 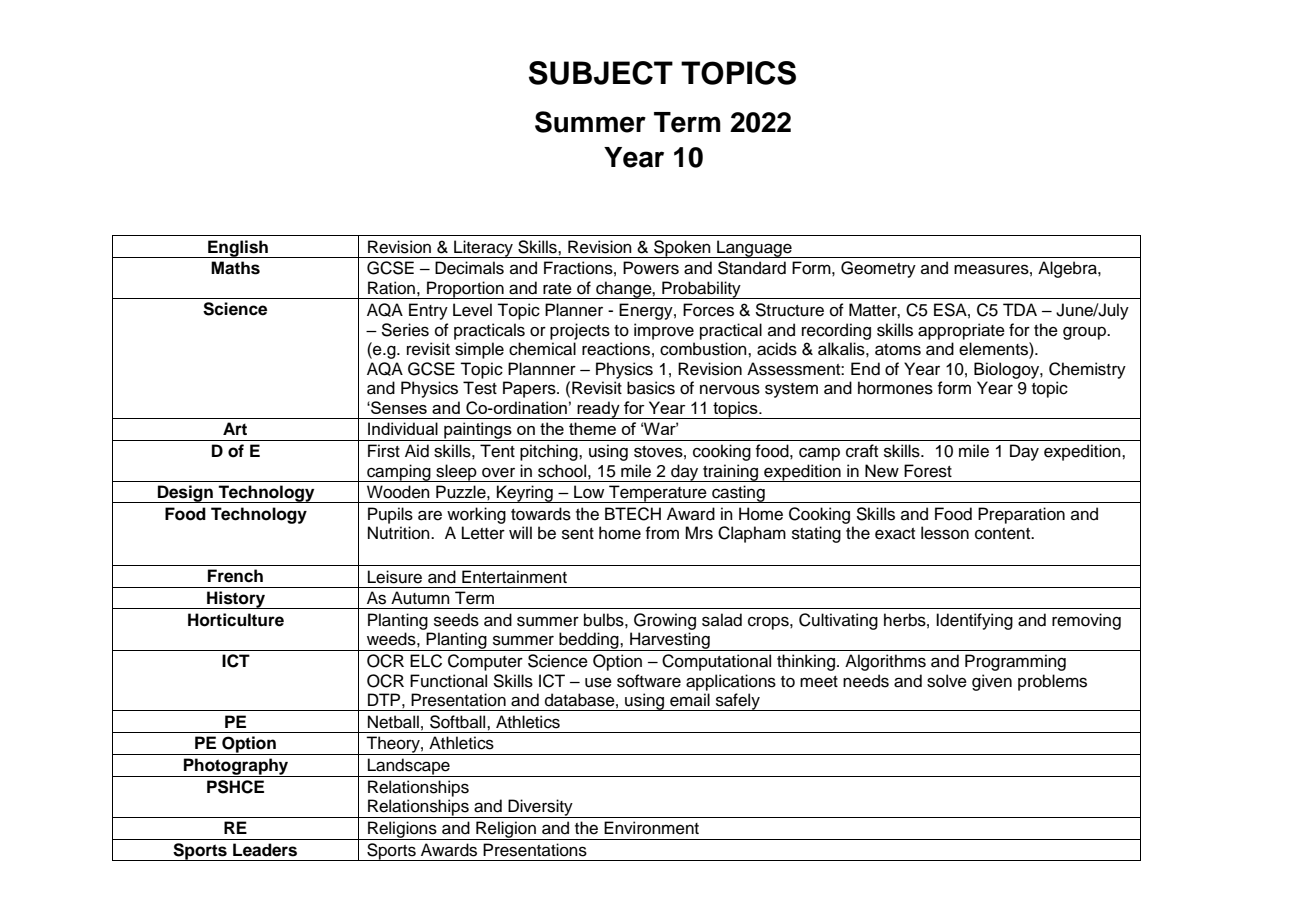 I want to click on SUBJECT, so click(x=601, y=73).
